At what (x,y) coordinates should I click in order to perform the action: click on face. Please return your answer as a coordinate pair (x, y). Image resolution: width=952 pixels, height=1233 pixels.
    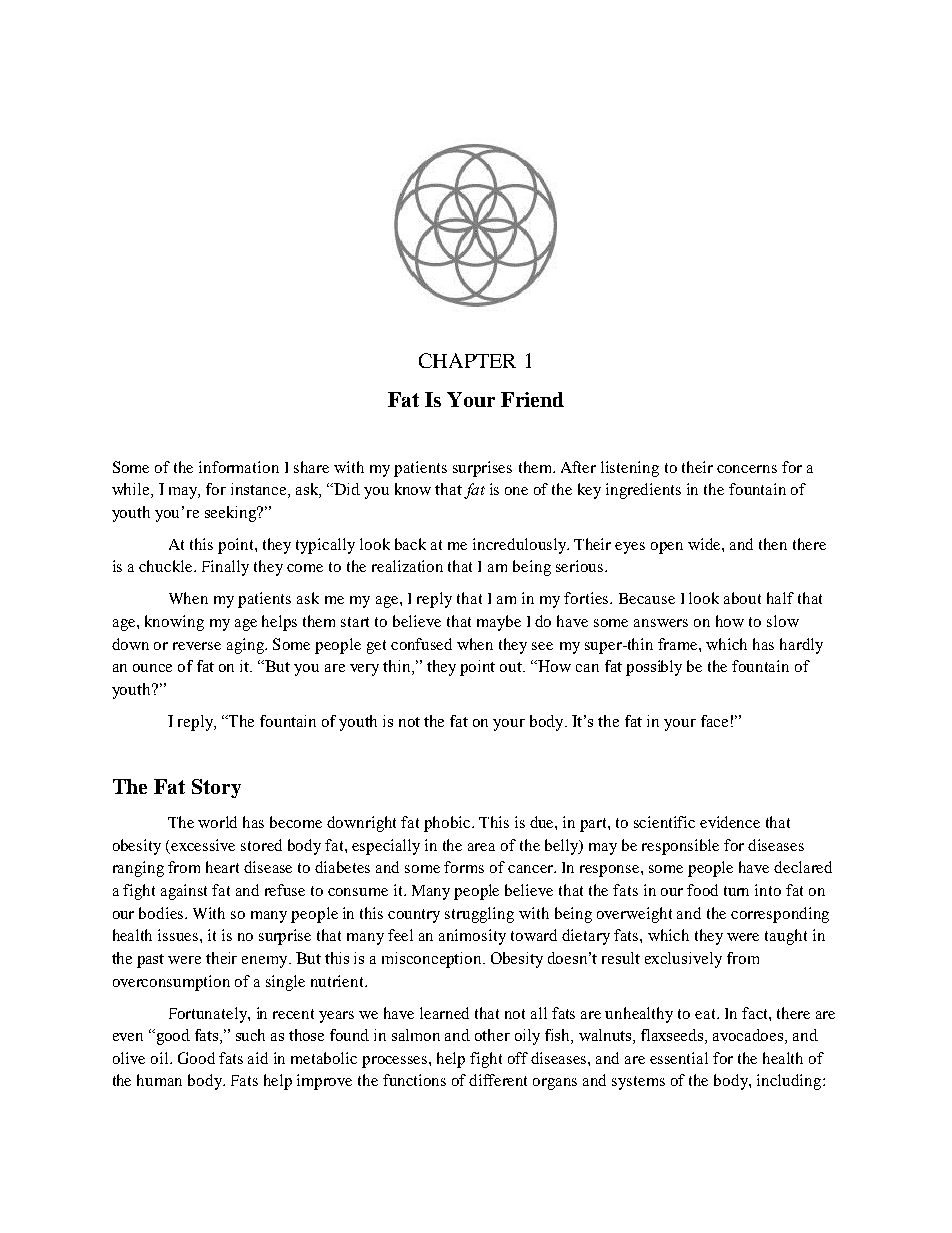
    Looking at the image, I should click on (714, 721).
